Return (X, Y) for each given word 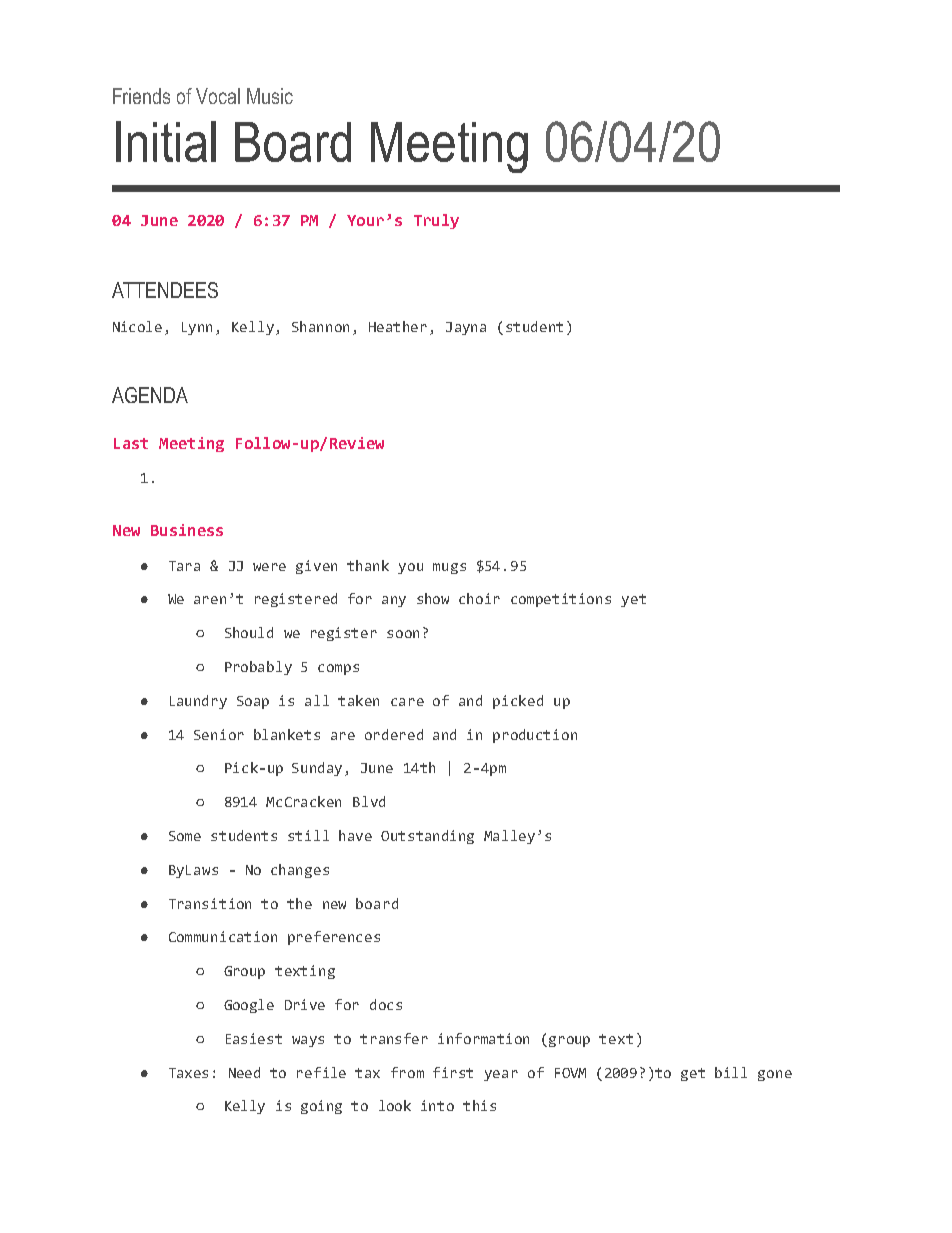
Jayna (466, 328)
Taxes (188, 1073)
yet (633, 600)
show (433, 598)
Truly (436, 221)
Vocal (218, 96)
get (693, 1074)
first (453, 1072)
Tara (184, 566)
